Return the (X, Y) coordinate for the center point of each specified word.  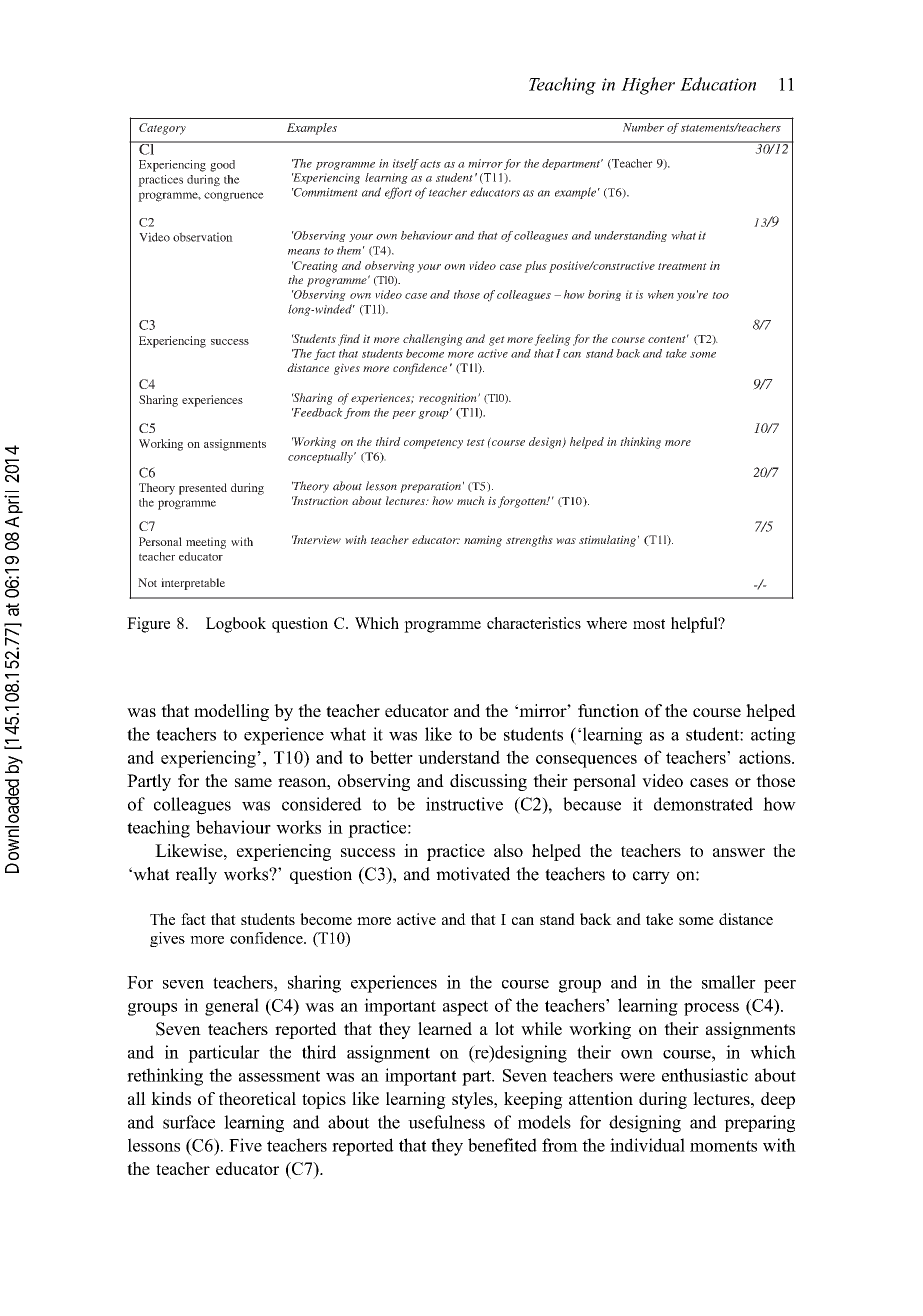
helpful (695, 625)
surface (189, 1122)
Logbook (236, 625)
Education (718, 84)
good (222, 166)
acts (430, 164)
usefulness (446, 1122)
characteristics (534, 623)
